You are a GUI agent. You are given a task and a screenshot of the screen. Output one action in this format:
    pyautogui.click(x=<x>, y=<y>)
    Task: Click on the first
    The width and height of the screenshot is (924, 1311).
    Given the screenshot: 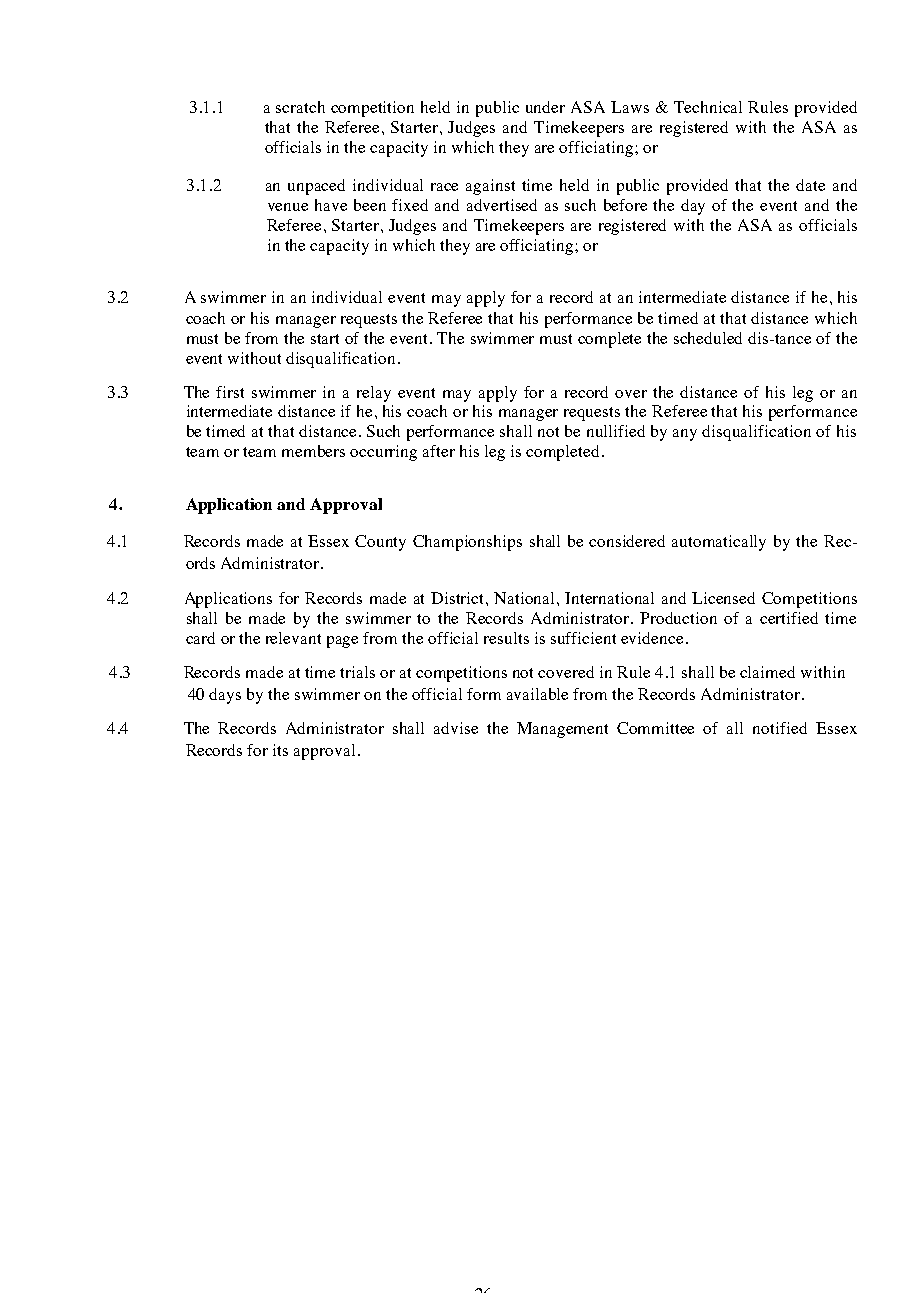 What is the action you would take?
    pyautogui.click(x=230, y=392)
